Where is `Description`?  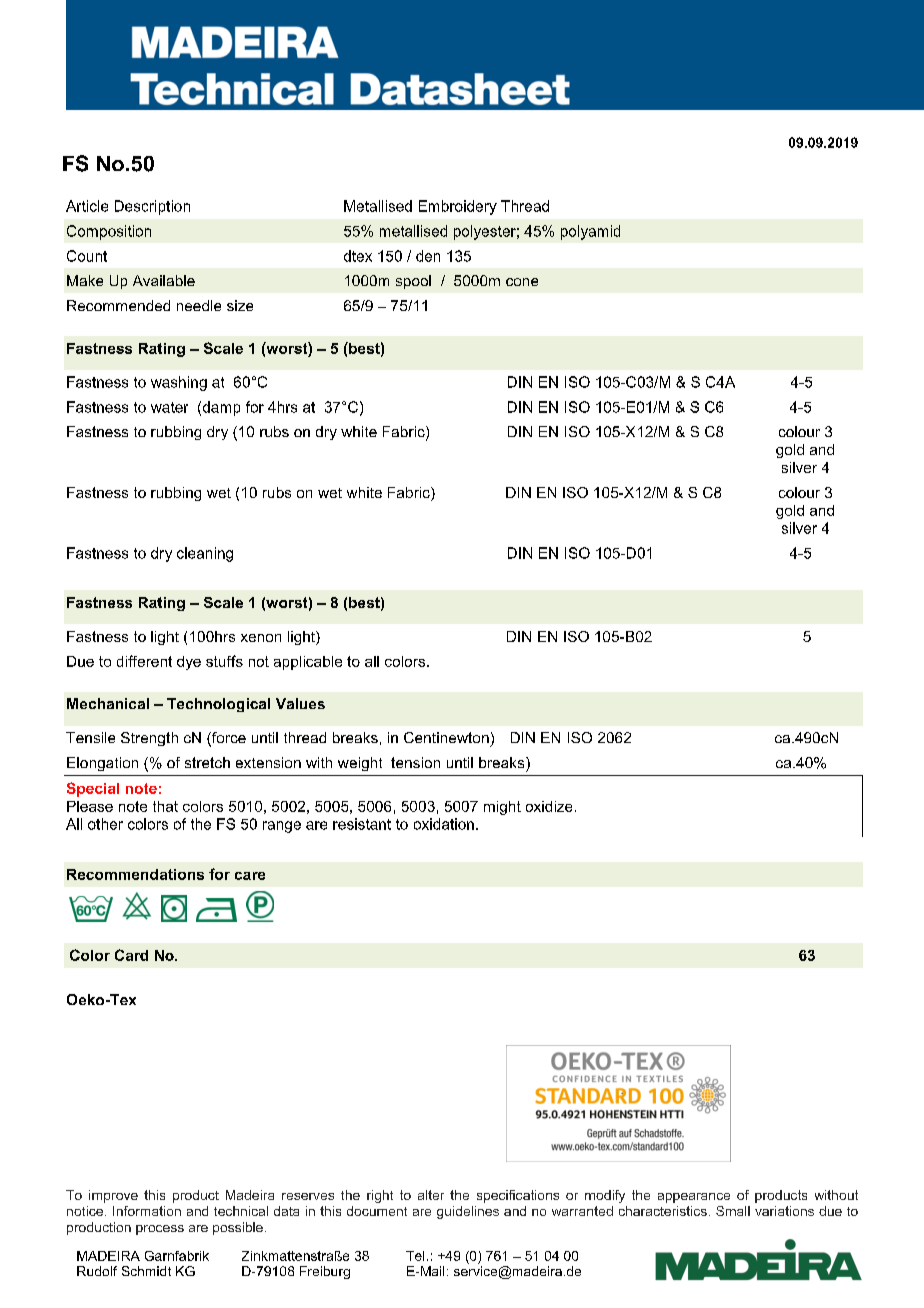
Description is located at coordinates (152, 207).
